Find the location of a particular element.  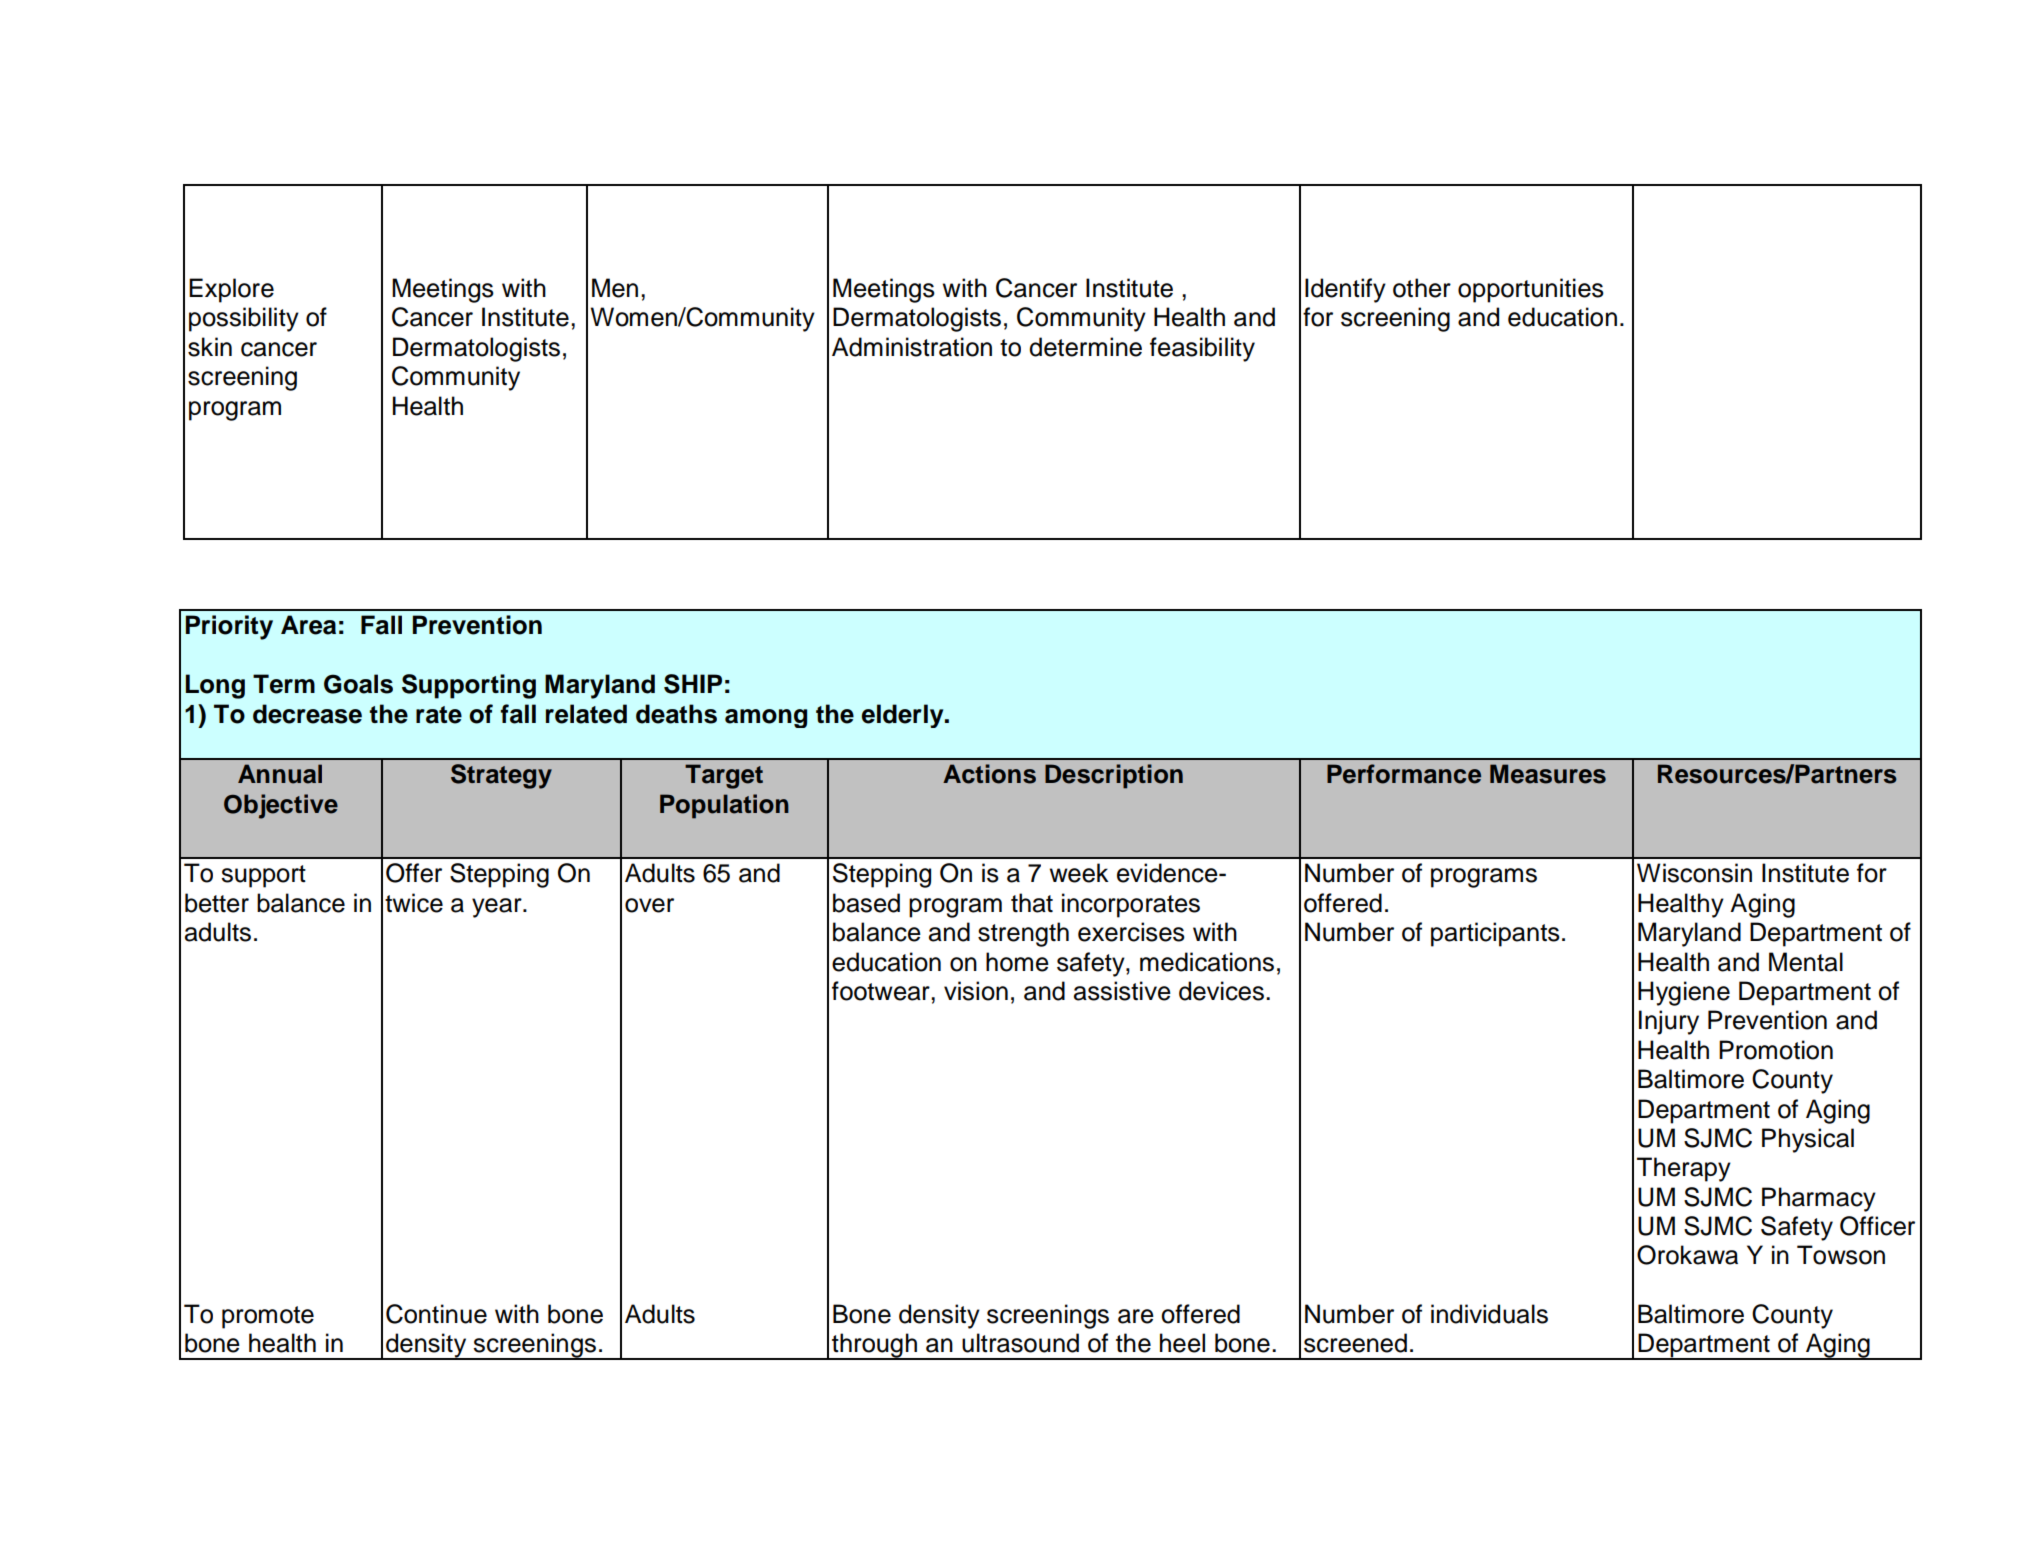

year is located at coordinates (498, 908).
